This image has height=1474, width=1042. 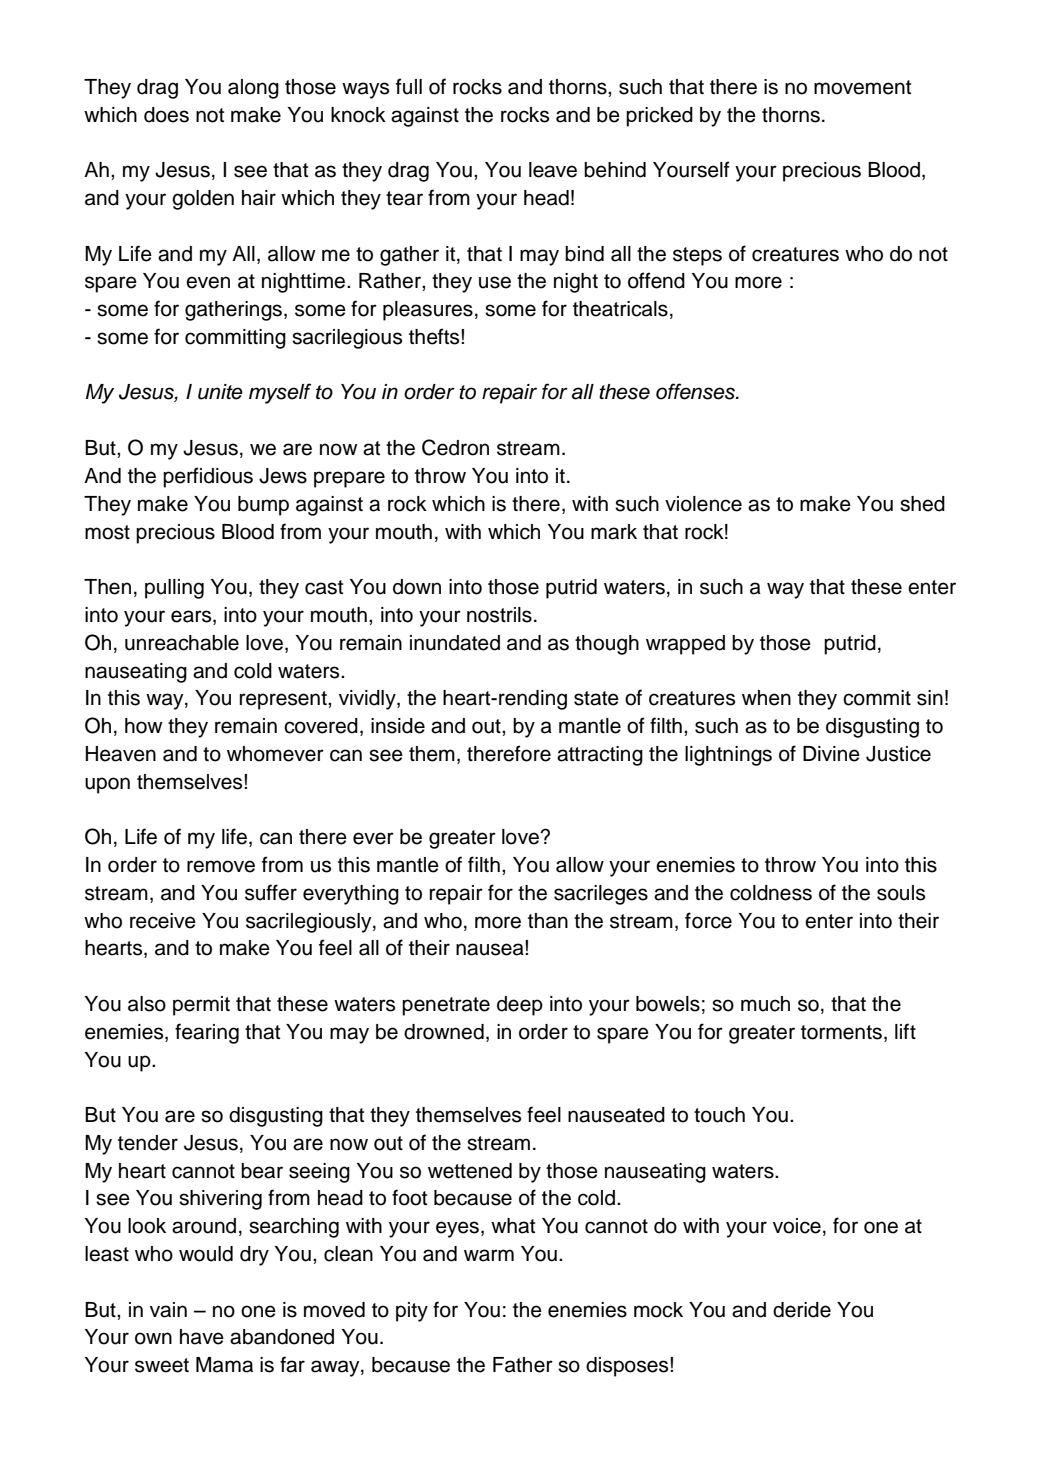 I want to click on state, so click(x=596, y=698).
